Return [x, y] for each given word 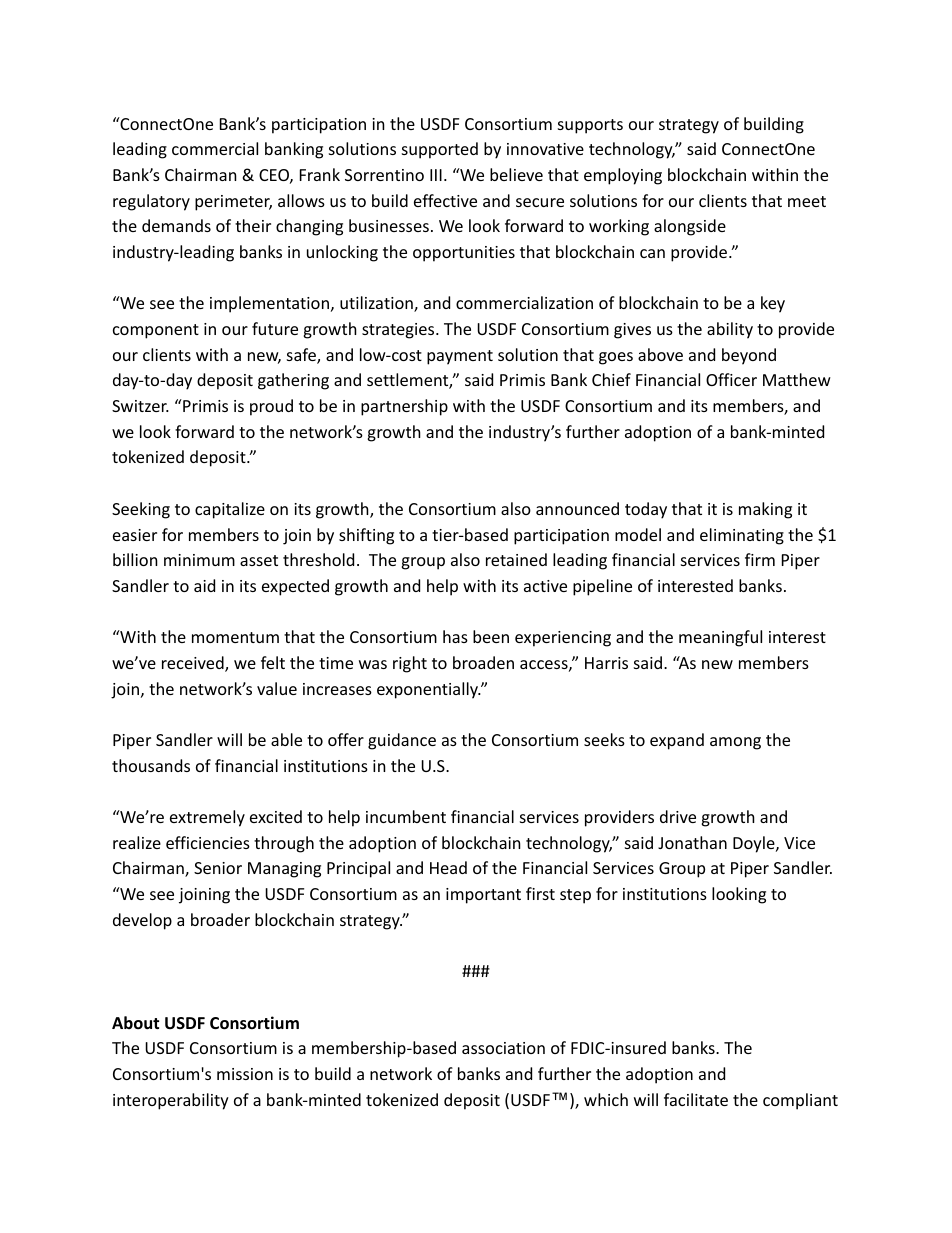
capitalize [230, 510]
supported [440, 150]
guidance [402, 741]
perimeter [233, 203]
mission [245, 1074]
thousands [151, 765]
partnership [404, 407]
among [735, 743]
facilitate [696, 1099]
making [765, 510]
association [503, 1048]
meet [807, 201]
